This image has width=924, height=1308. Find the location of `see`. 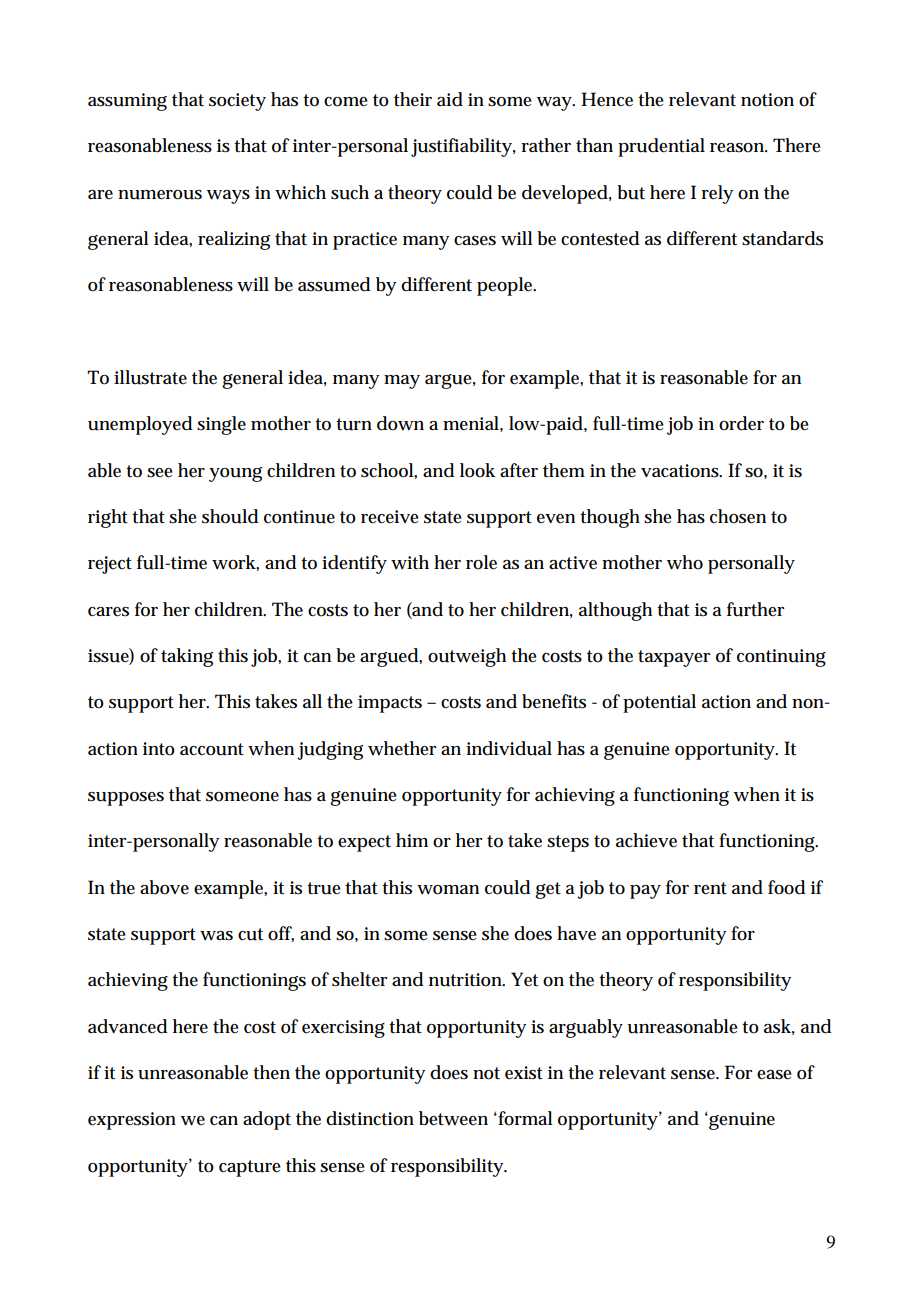

see is located at coordinates (160, 473).
